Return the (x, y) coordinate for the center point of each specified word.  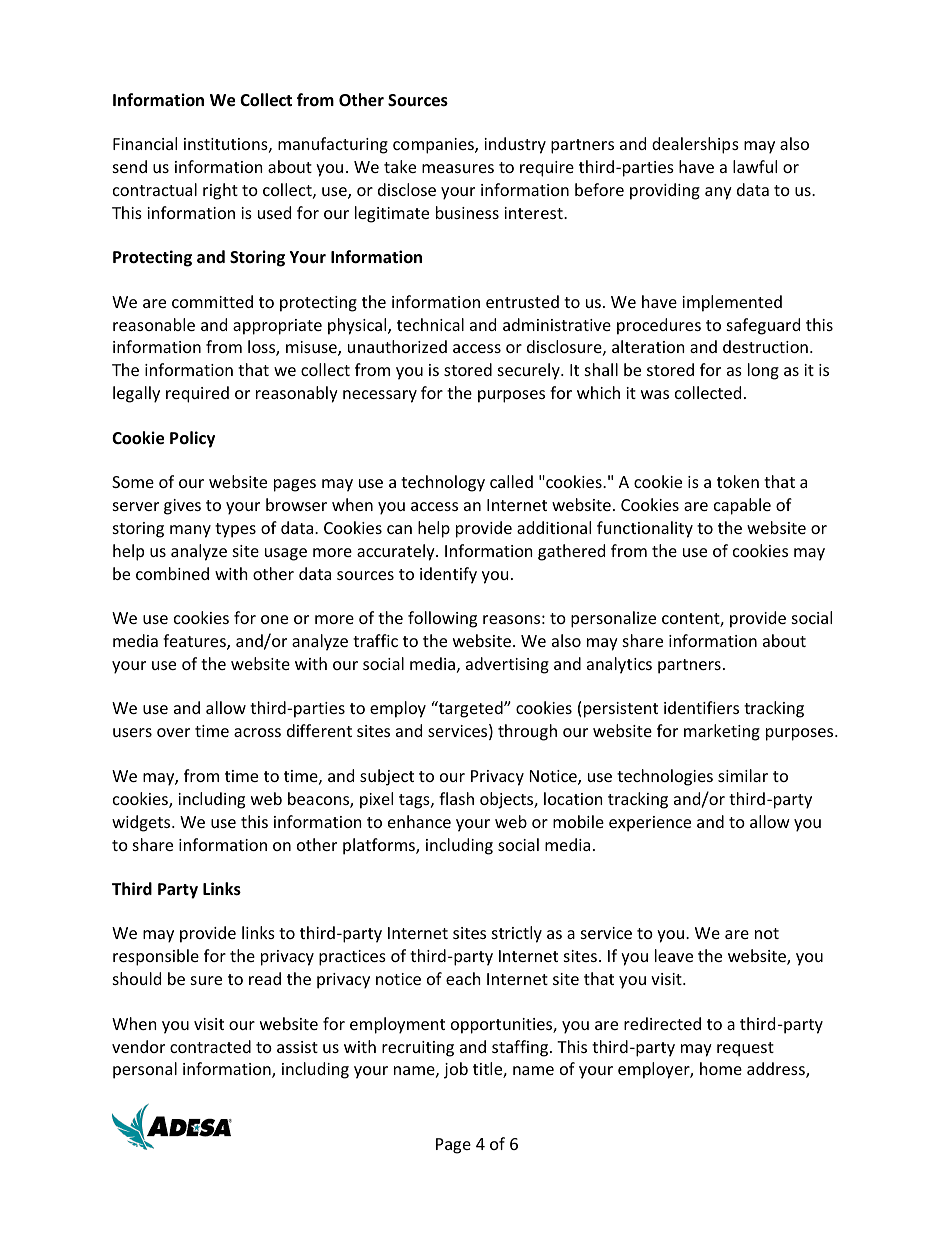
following (442, 619)
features (195, 642)
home (721, 1068)
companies (434, 146)
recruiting (418, 1049)
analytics (619, 665)
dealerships (695, 145)
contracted (210, 1046)
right (220, 191)
